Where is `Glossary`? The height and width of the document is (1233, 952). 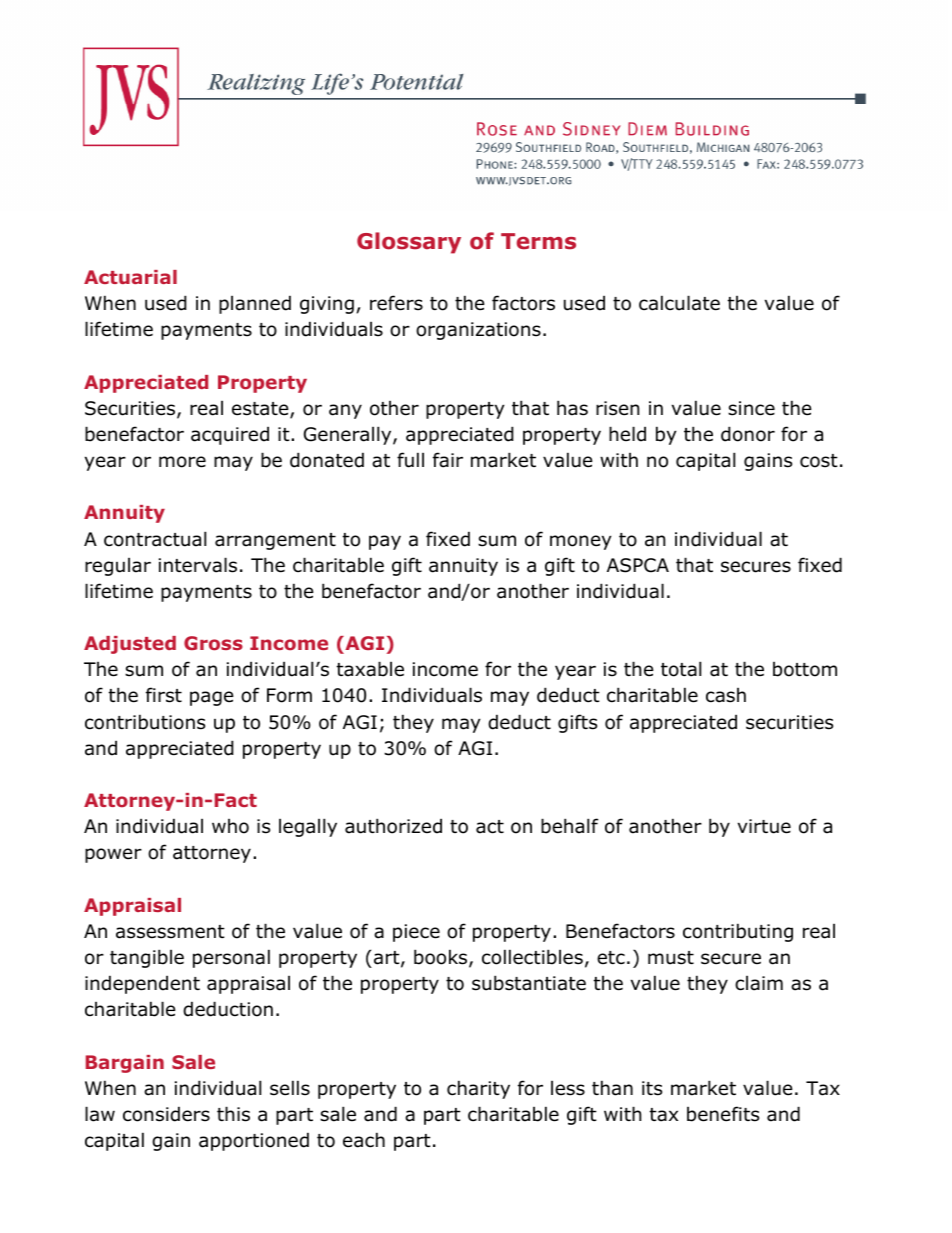
Glossary is located at coordinates (409, 243).
